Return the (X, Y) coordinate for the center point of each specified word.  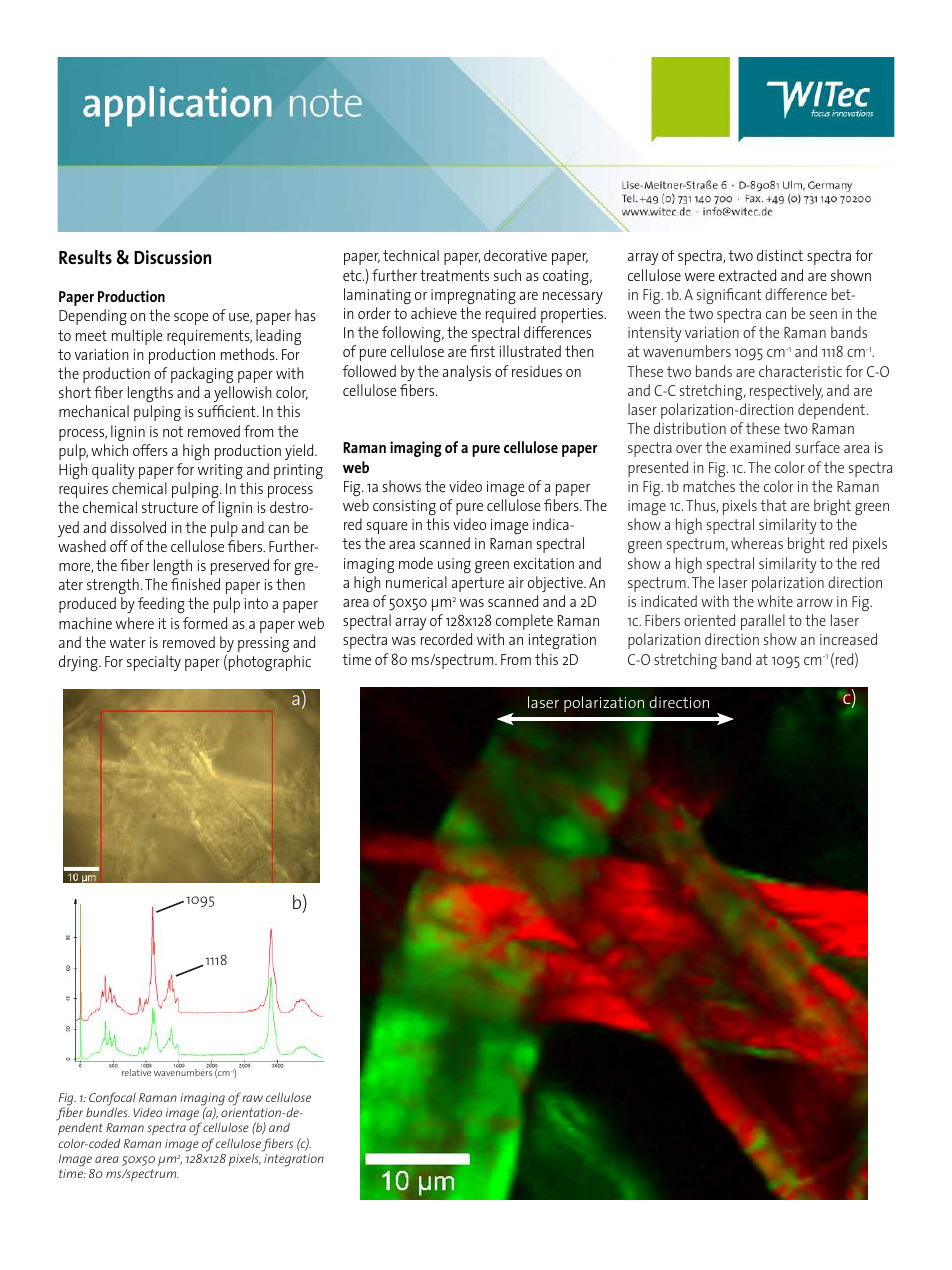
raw (252, 1098)
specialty (154, 663)
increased (848, 639)
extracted (747, 275)
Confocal (112, 1100)
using (454, 565)
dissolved (138, 527)
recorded (446, 639)
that (774, 505)
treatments (454, 275)
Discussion (172, 257)
